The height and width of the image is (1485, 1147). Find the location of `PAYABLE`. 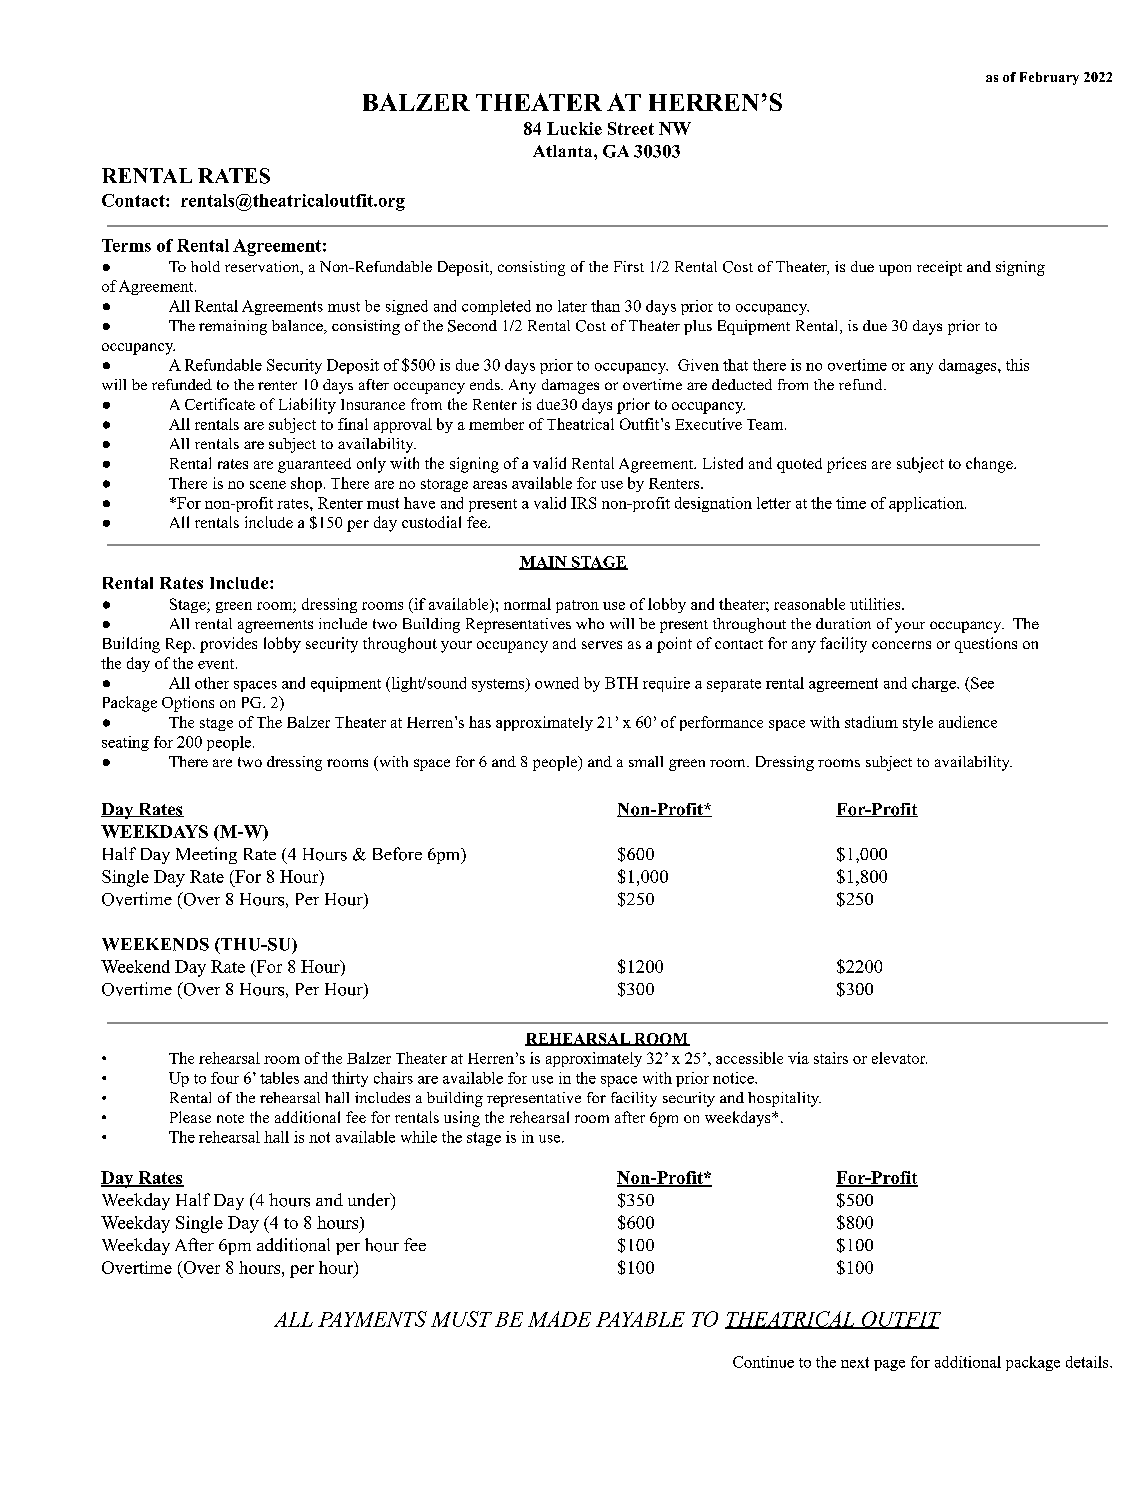

PAYABLE is located at coordinates (640, 1319).
